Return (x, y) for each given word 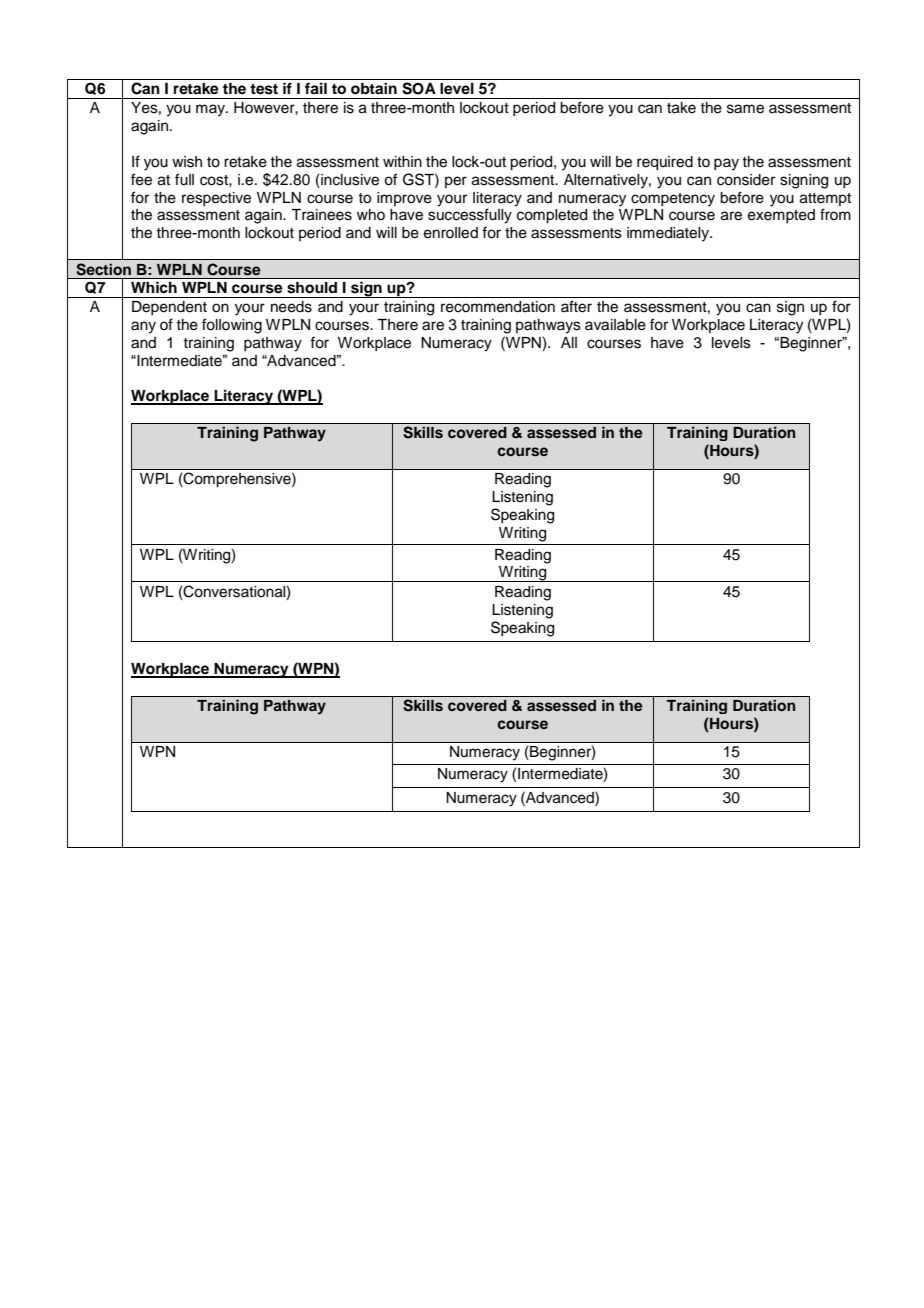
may (212, 110)
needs (291, 307)
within (402, 161)
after (576, 306)
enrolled (451, 233)
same (745, 109)
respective (216, 199)
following (232, 326)
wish (187, 162)
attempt (825, 199)
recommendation (498, 307)
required (665, 163)
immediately (669, 234)
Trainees (321, 215)
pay (726, 164)
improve (404, 199)
